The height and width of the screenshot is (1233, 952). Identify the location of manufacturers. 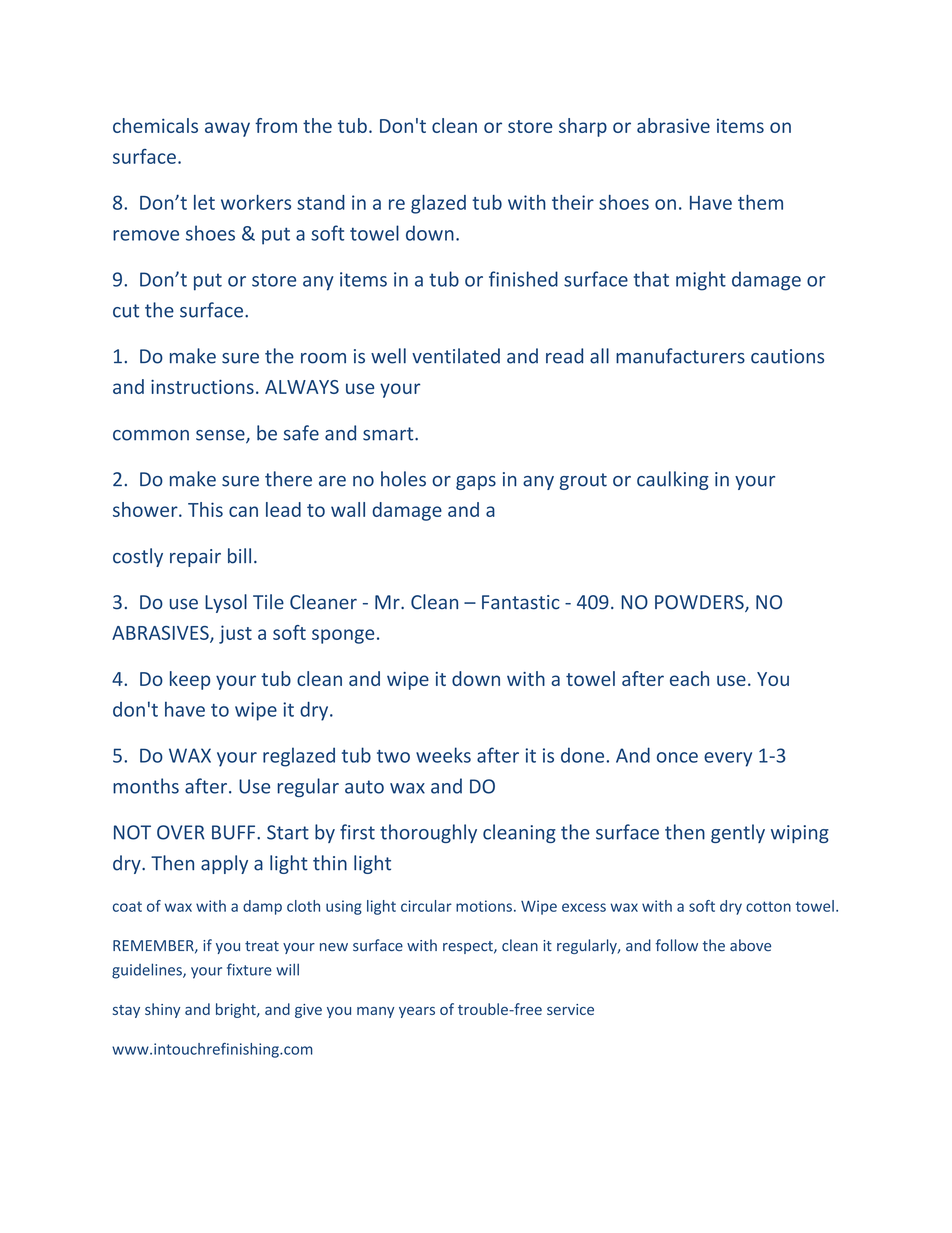
(680, 356).
